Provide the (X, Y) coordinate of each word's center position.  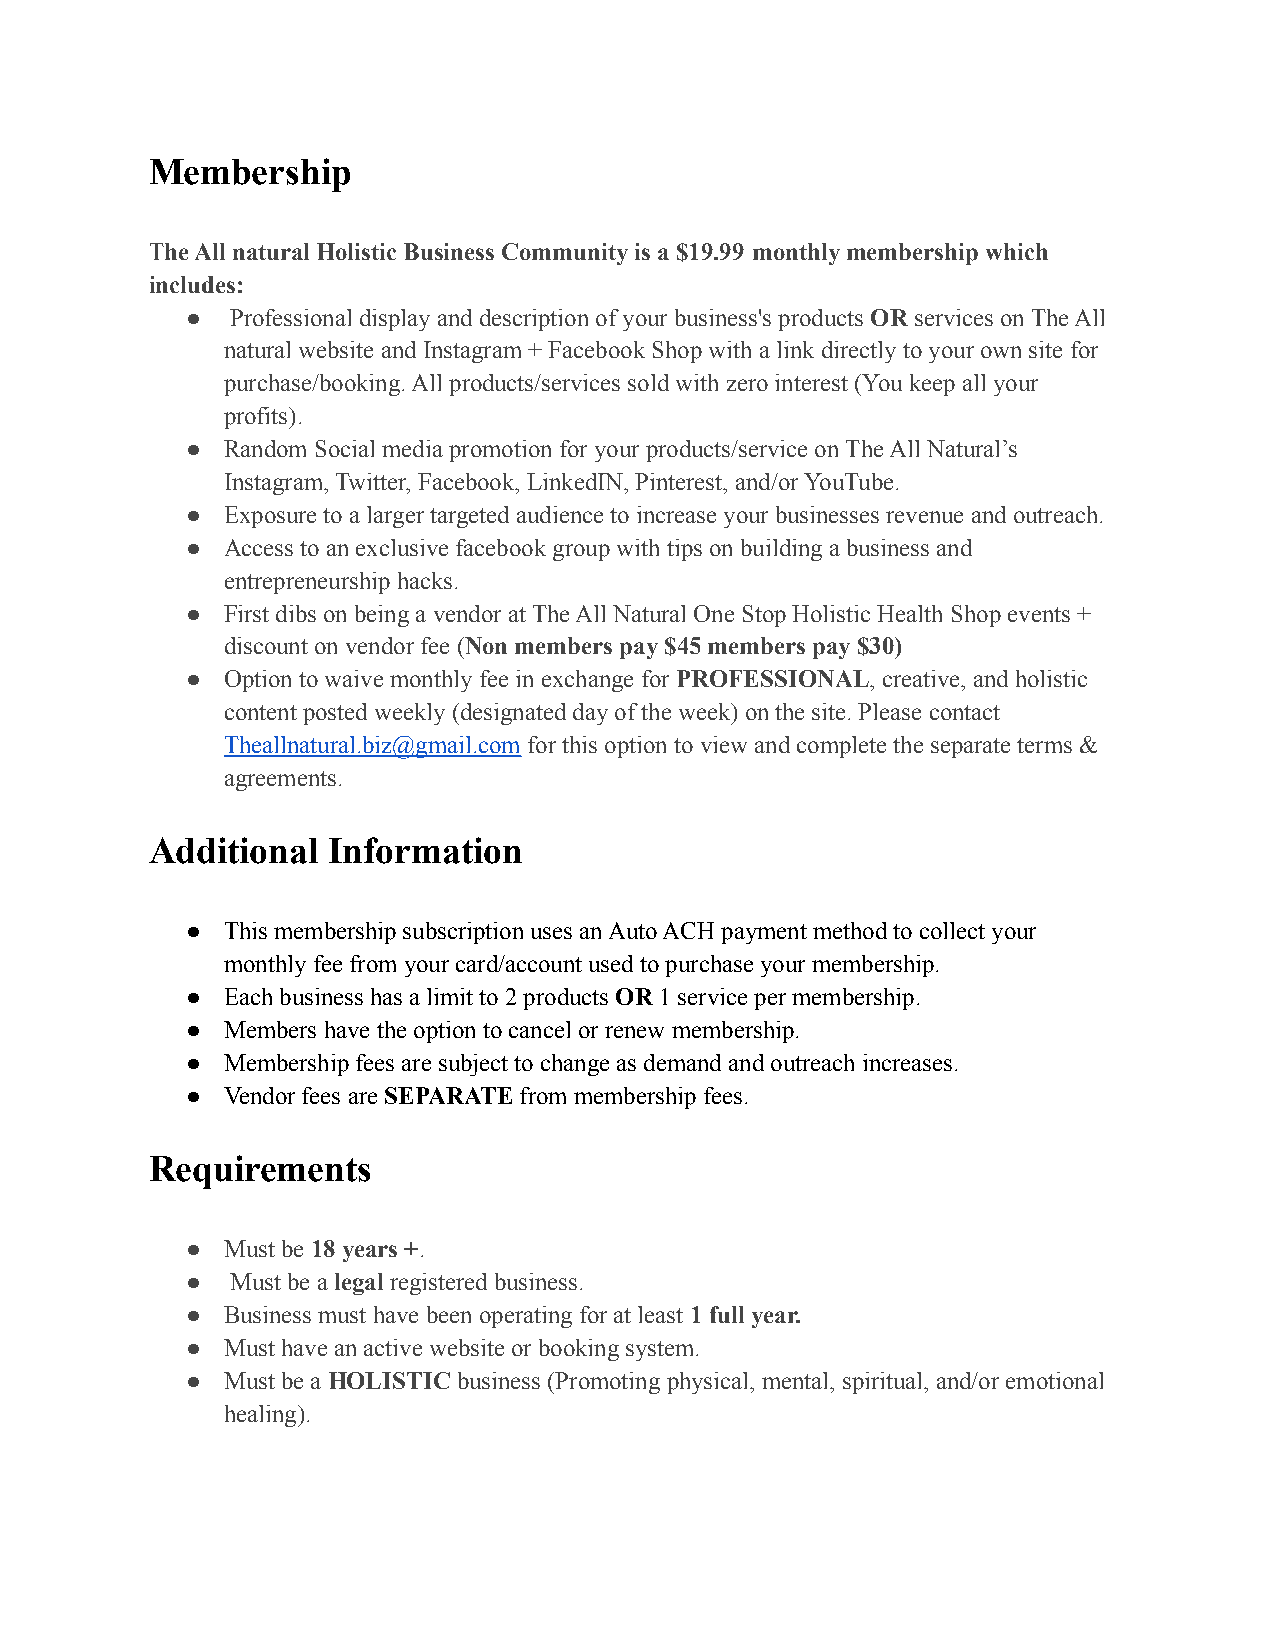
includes (192, 284)
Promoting (606, 1383)
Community (565, 254)
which (1017, 251)
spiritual (884, 1383)
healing (262, 1416)
